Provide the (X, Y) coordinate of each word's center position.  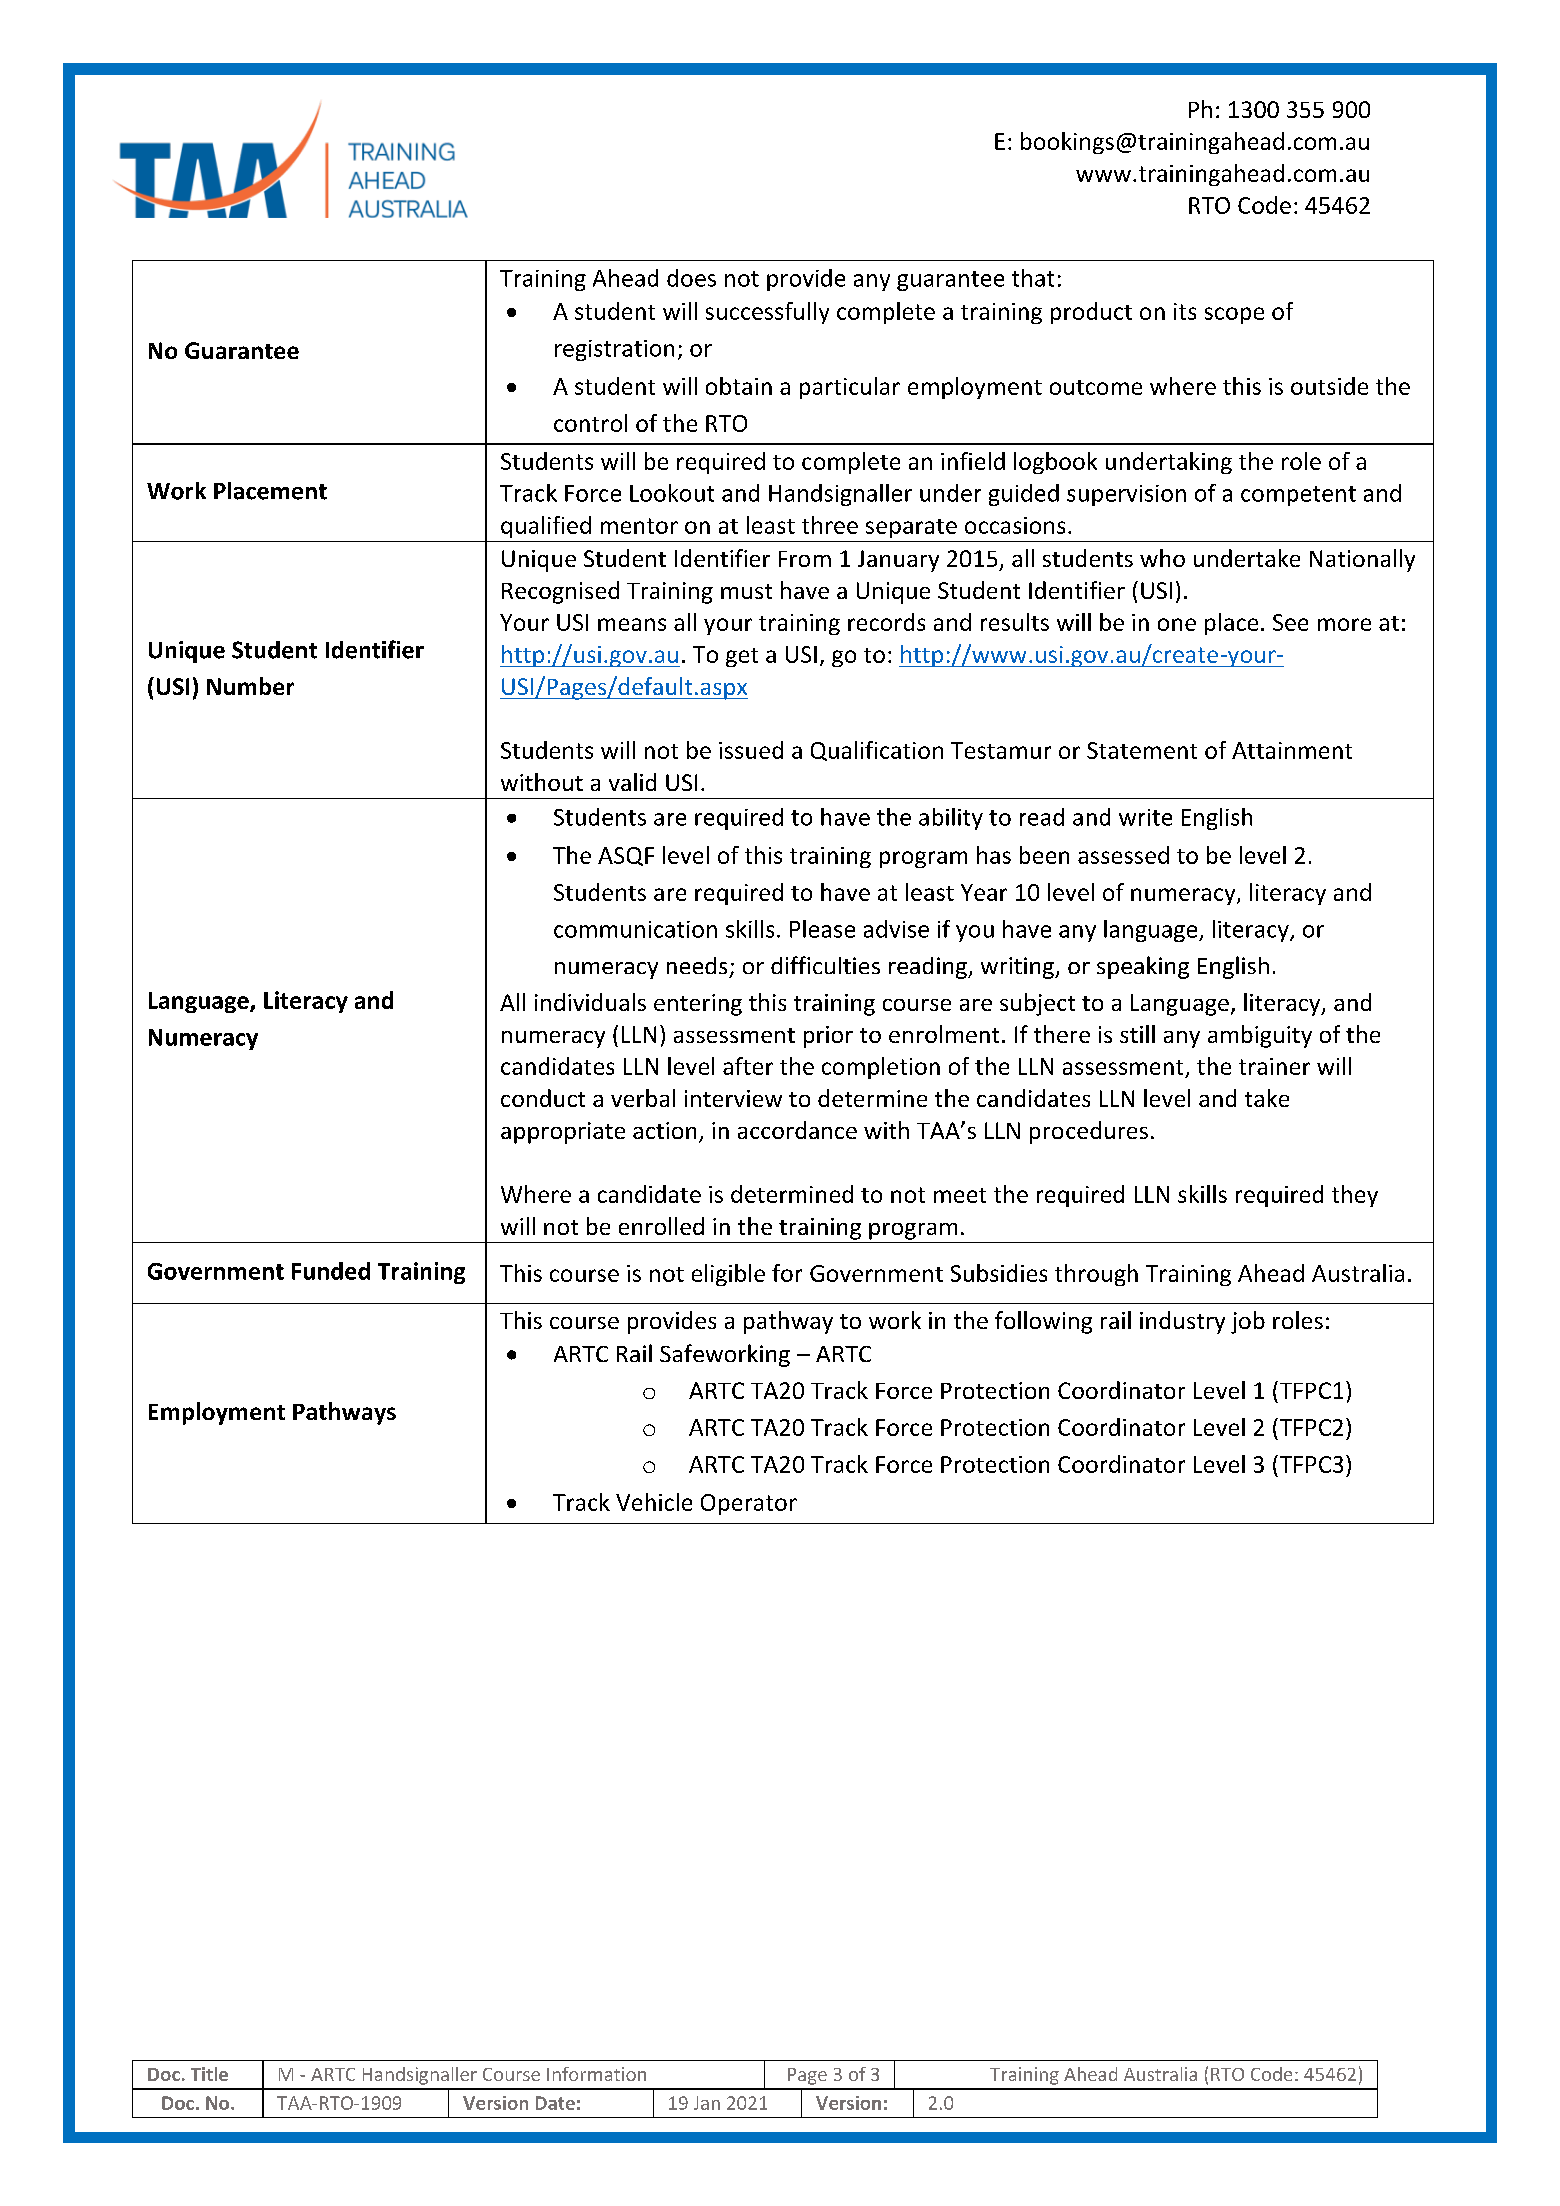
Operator (749, 1504)
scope (1234, 315)
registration (614, 350)
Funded (331, 1271)
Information (596, 2074)
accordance (797, 1130)
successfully (767, 313)
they (1355, 1196)
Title (209, 2074)
